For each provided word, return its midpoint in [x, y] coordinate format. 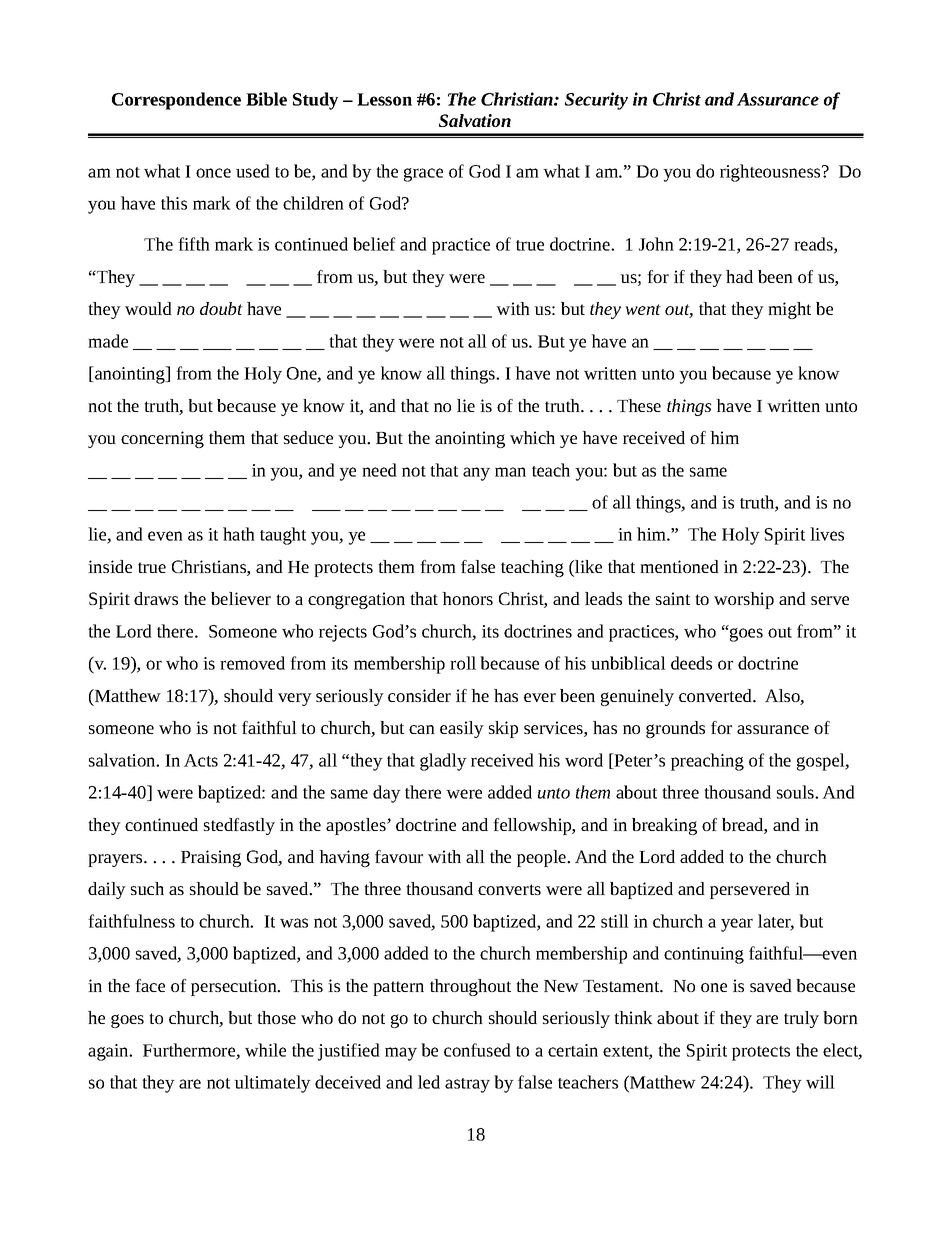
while [265, 1050]
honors [467, 598]
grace [423, 175]
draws [156, 598]
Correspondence [176, 101]
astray [467, 1085]
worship [744, 600]
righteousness [771, 173]
